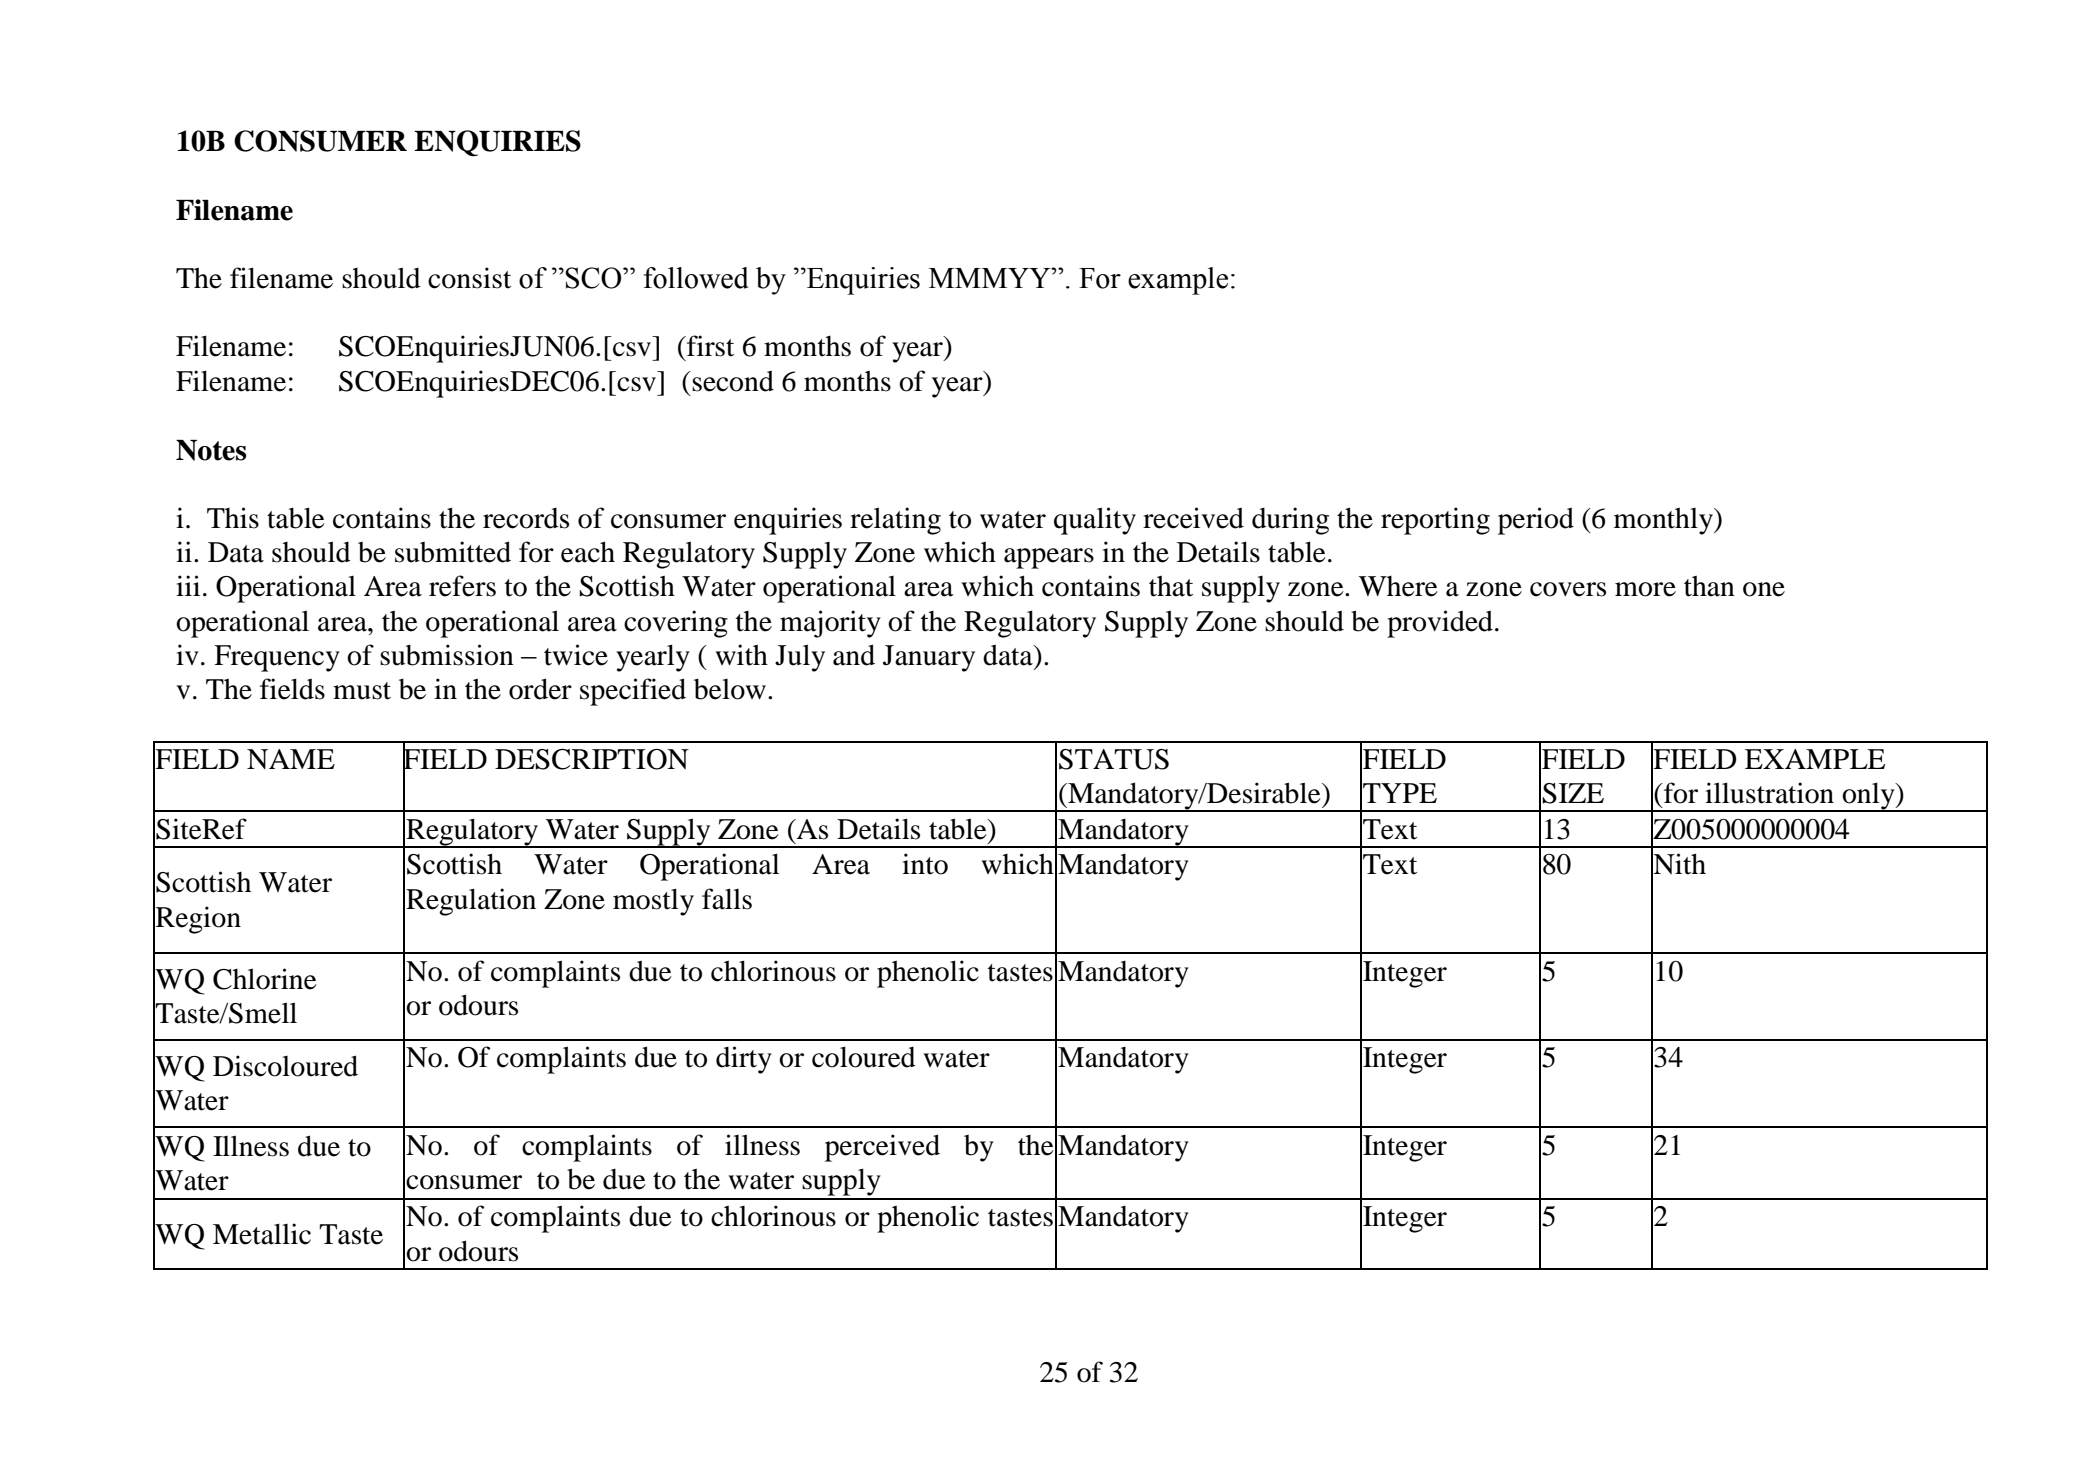  I want to click on into, so click(925, 864).
